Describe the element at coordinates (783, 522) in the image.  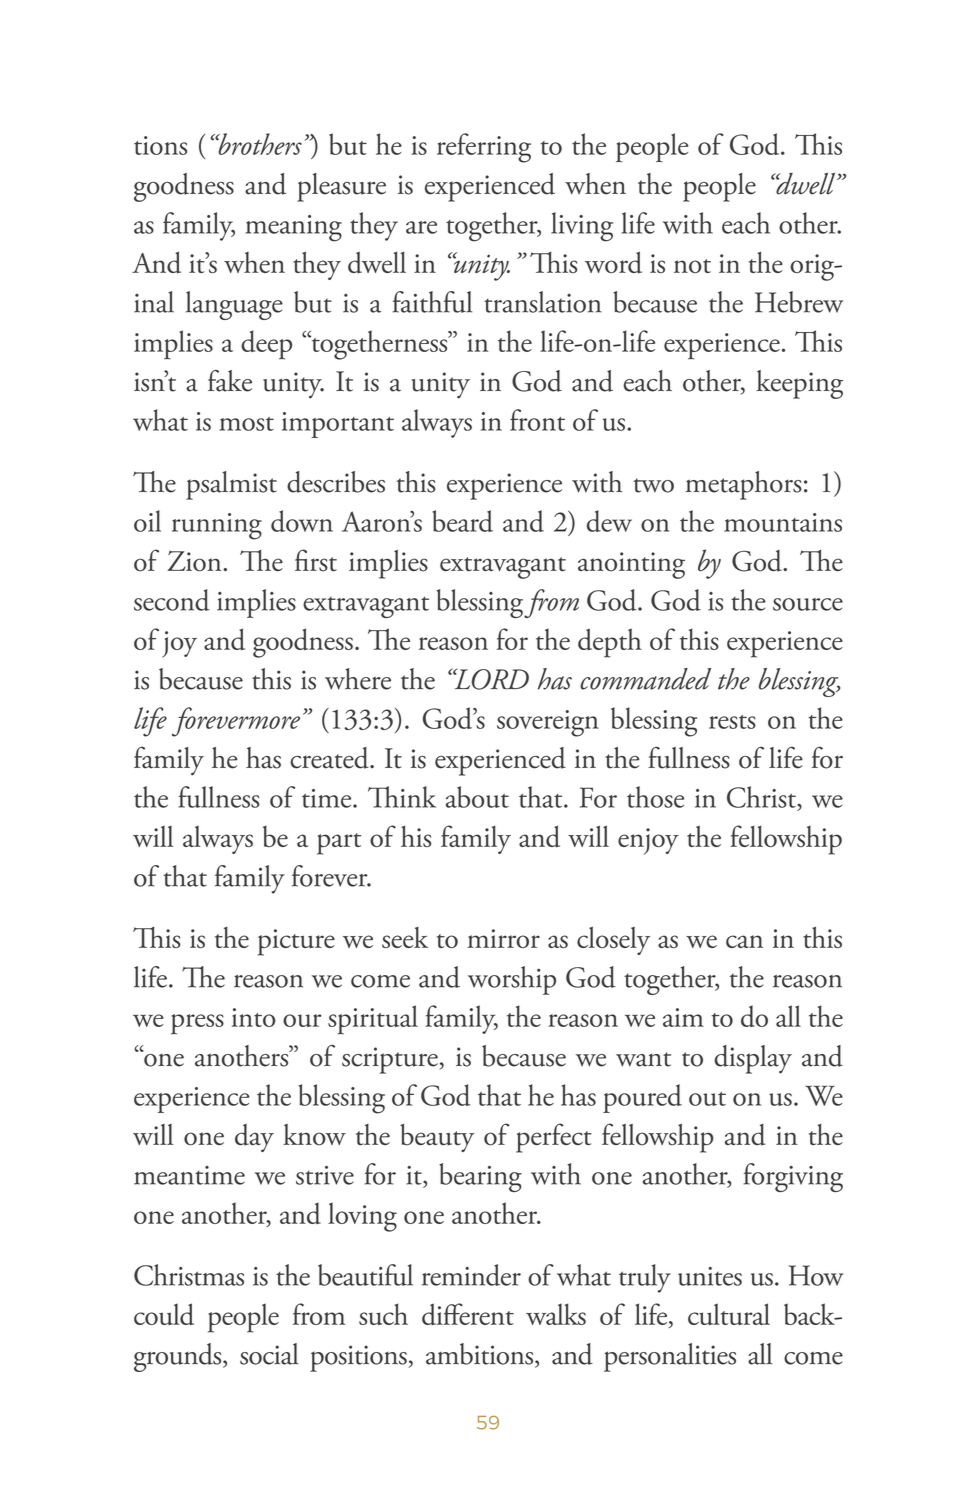
I see `mountains` at that location.
